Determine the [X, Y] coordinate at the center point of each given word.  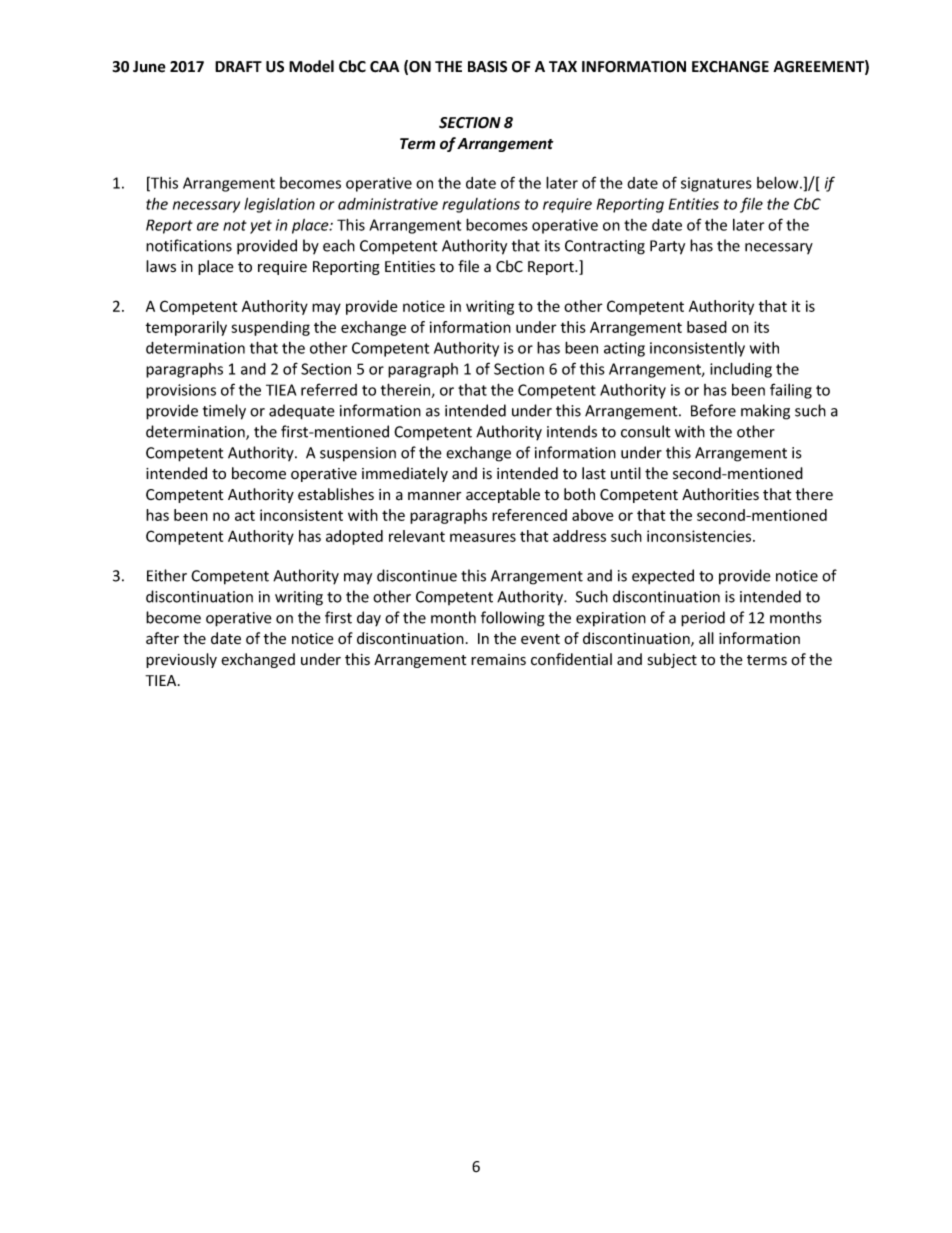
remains [498, 659]
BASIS [487, 67]
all [706, 638]
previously [181, 660]
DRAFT [238, 66]
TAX [563, 66]
